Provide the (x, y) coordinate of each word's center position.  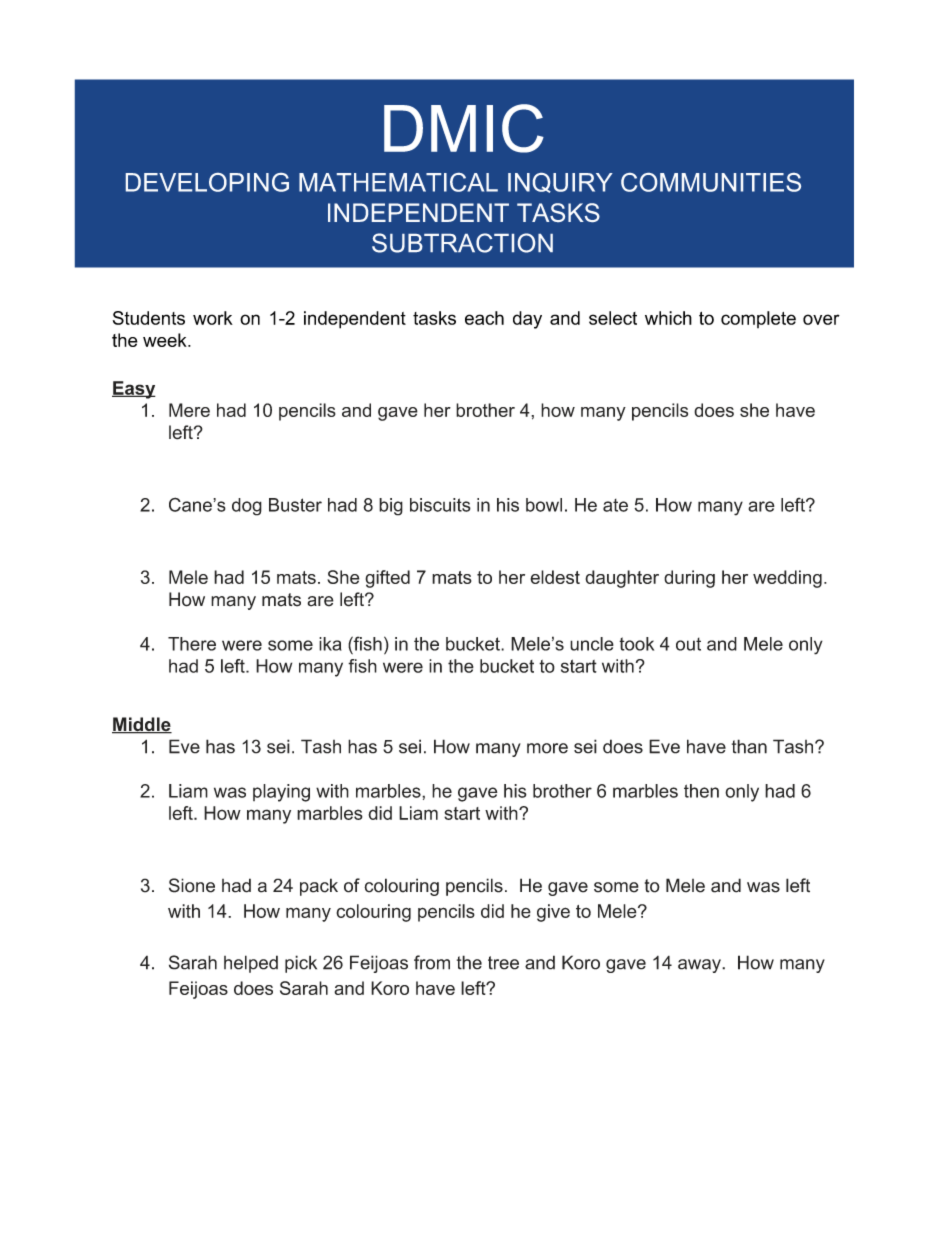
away (700, 966)
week (166, 340)
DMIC (464, 128)
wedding (787, 579)
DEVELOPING (207, 182)
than (749, 746)
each (484, 318)
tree (503, 963)
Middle (142, 725)
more (547, 748)
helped (251, 964)
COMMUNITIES (711, 182)
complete (758, 319)
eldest (555, 577)
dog (247, 507)
